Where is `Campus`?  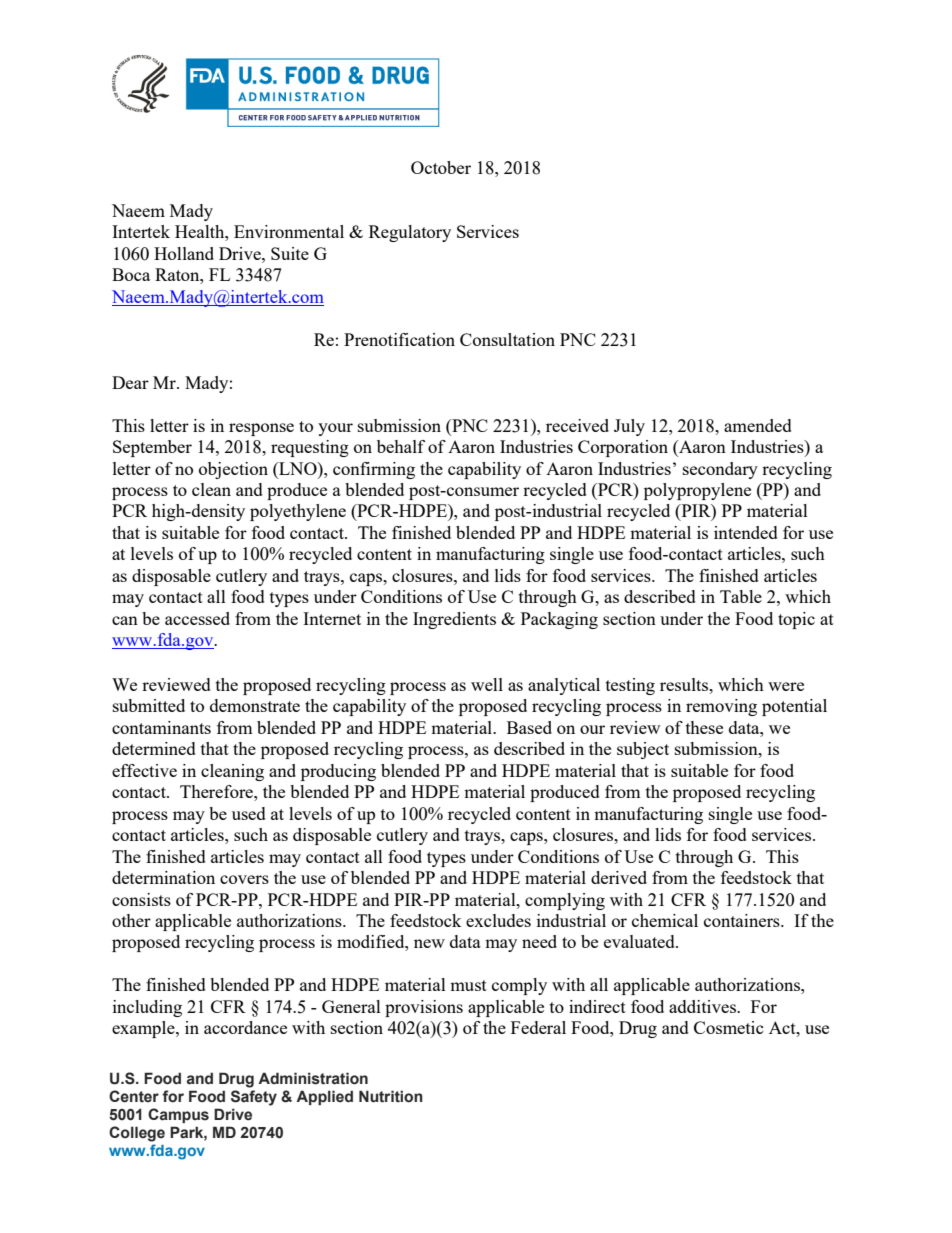 Campus is located at coordinates (178, 1115).
